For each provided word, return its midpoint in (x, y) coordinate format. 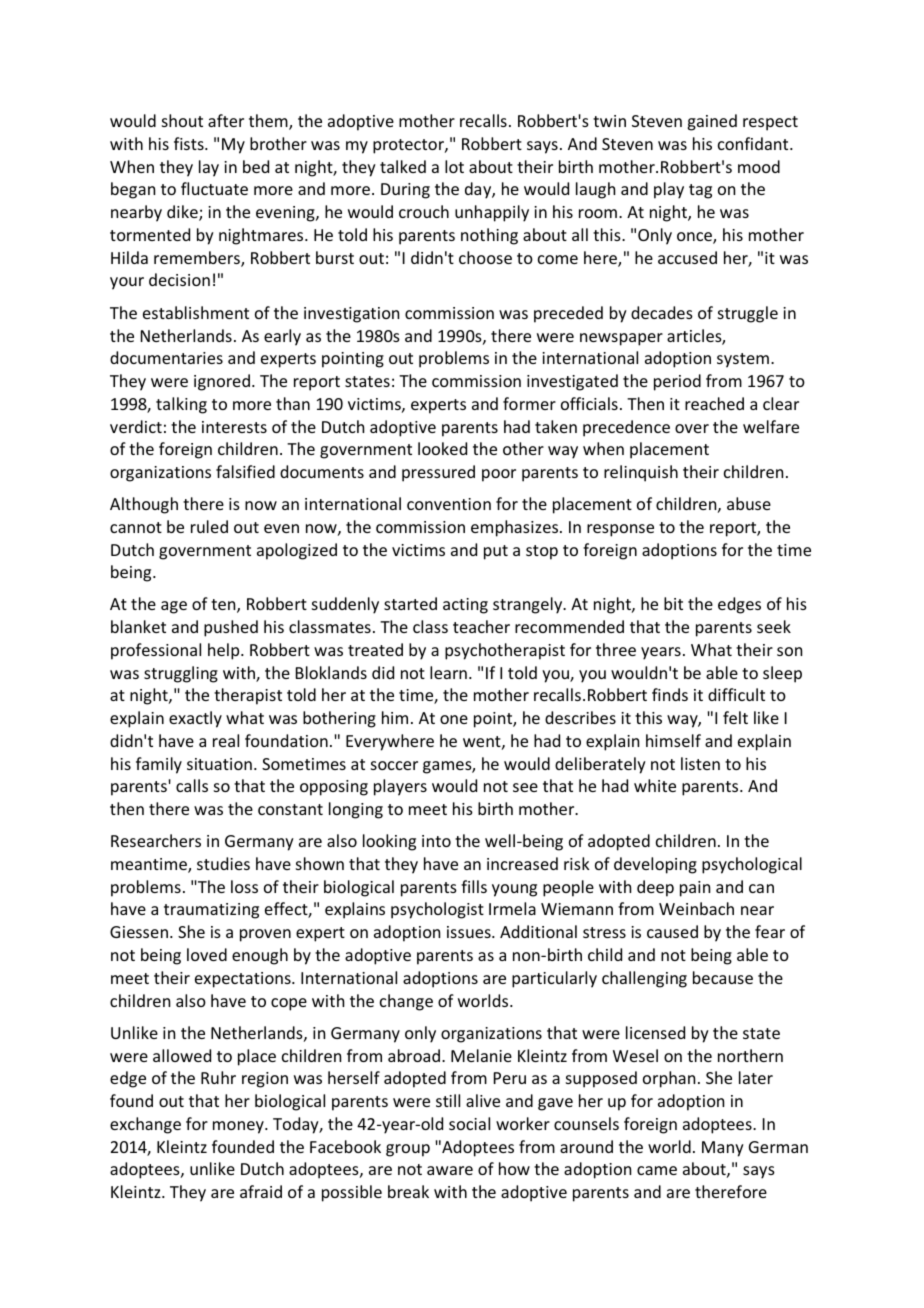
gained (712, 122)
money (239, 1127)
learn (448, 672)
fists (190, 143)
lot (454, 166)
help (225, 651)
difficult (736, 694)
